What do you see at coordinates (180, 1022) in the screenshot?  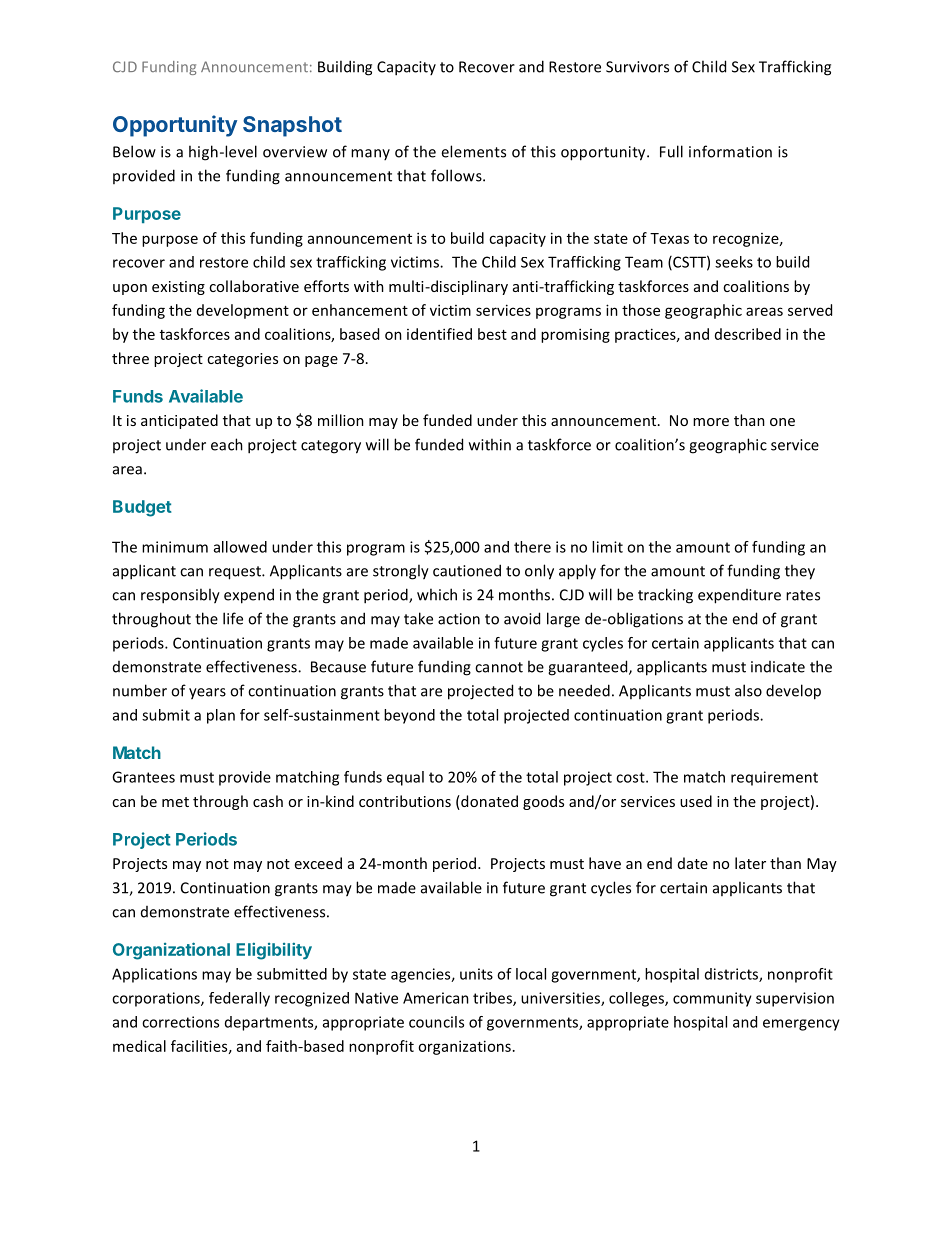 I see `corrections` at bounding box center [180, 1022].
